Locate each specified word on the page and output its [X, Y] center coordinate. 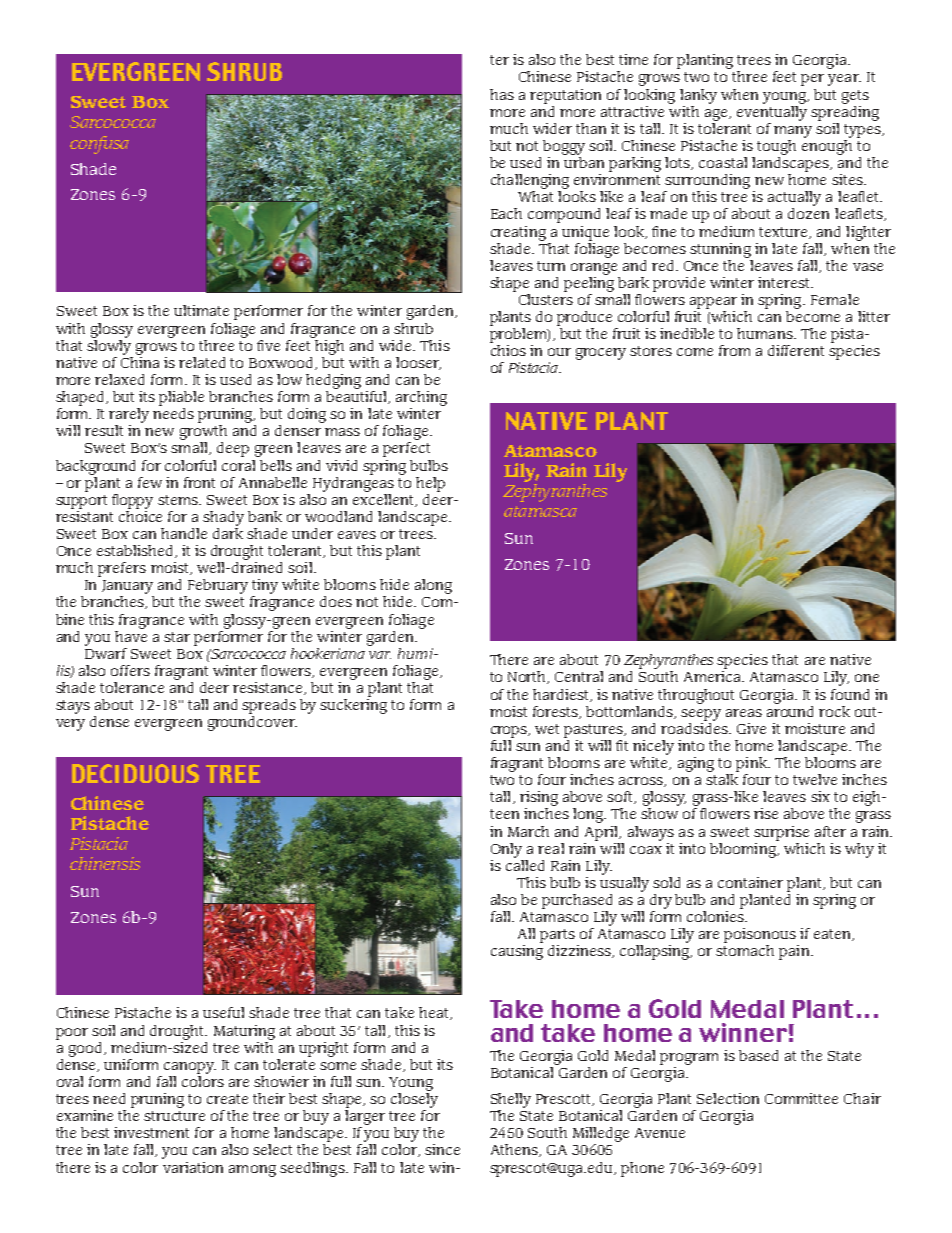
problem [519, 337]
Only [506, 850]
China [140, 361]
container [750, 882]
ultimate [201, 310]
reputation [565, 96]
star [177, 637]
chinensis [105, 863]
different [796, 350]
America [713, 676]
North [528, 677]
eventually [772, 112]
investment [151, 1132]
